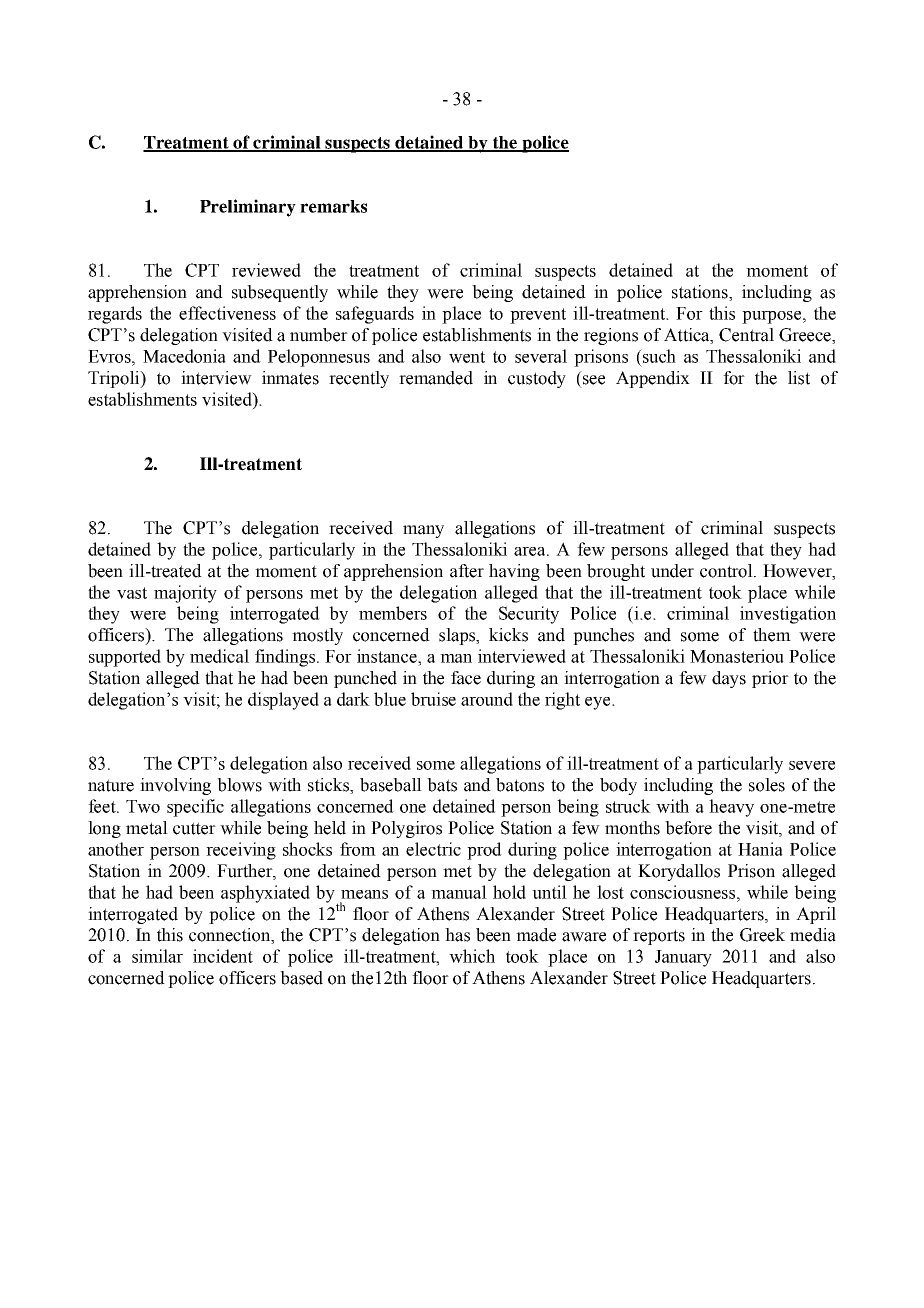 This screenshot has width=924, height=1308. Describe the element at coordinates (729, 679) in the screenshot. I see `days` at that location.
